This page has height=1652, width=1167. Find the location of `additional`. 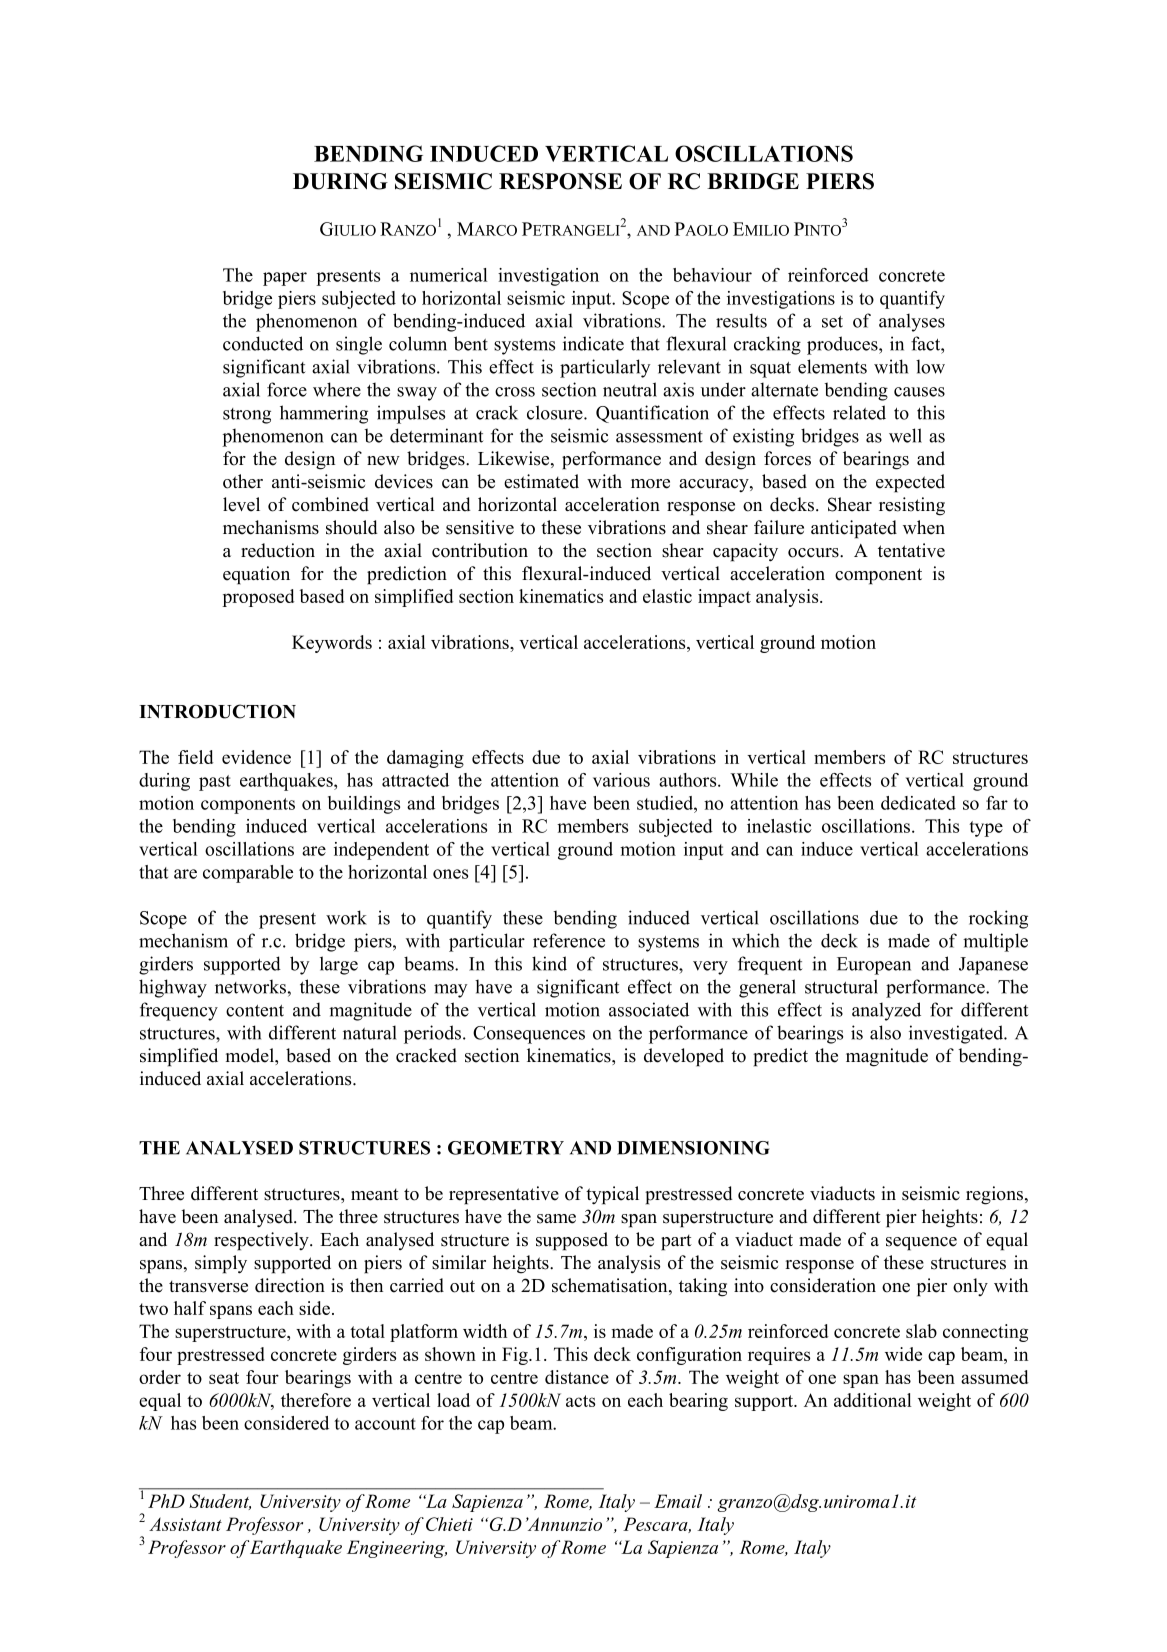

additional is located at coordinates (873, 1400).
